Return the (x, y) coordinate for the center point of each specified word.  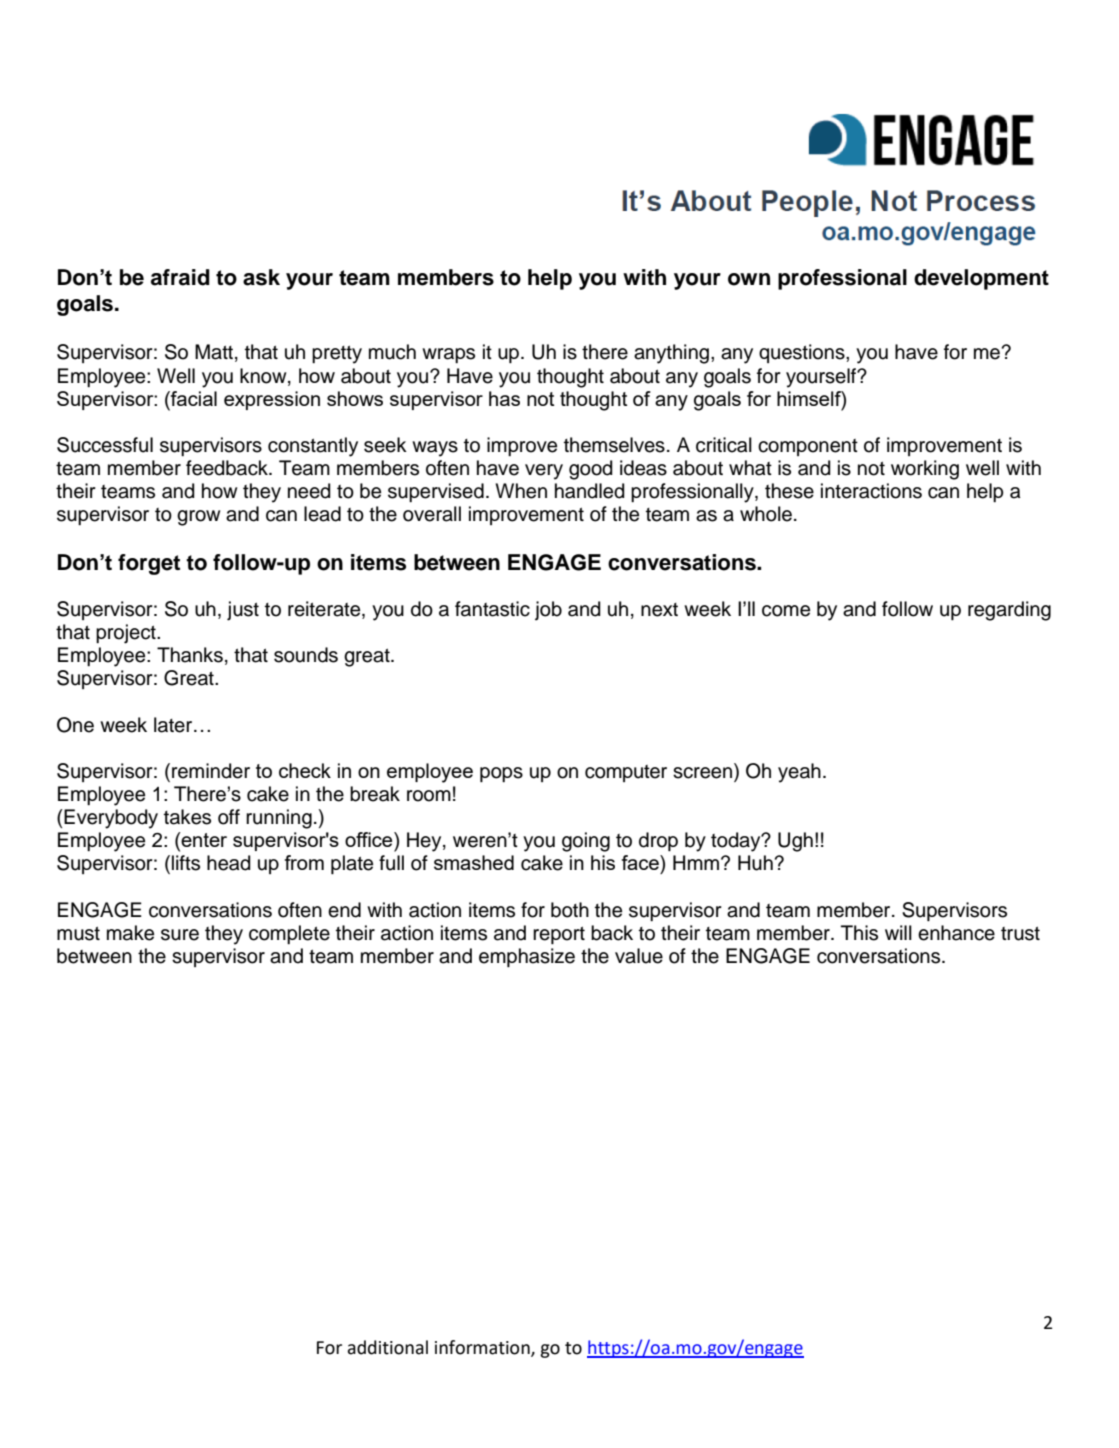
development (981, 279)
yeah (799, 773)
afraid (180, 277)
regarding (1009, 611)
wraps (448, 355)
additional (387, 1347)
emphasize (527, 957)
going (586, 842)
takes (187, 817)
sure (180, 935)
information (483, 1348)
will (898, 932)
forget (149, 564)
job (548, 611)
